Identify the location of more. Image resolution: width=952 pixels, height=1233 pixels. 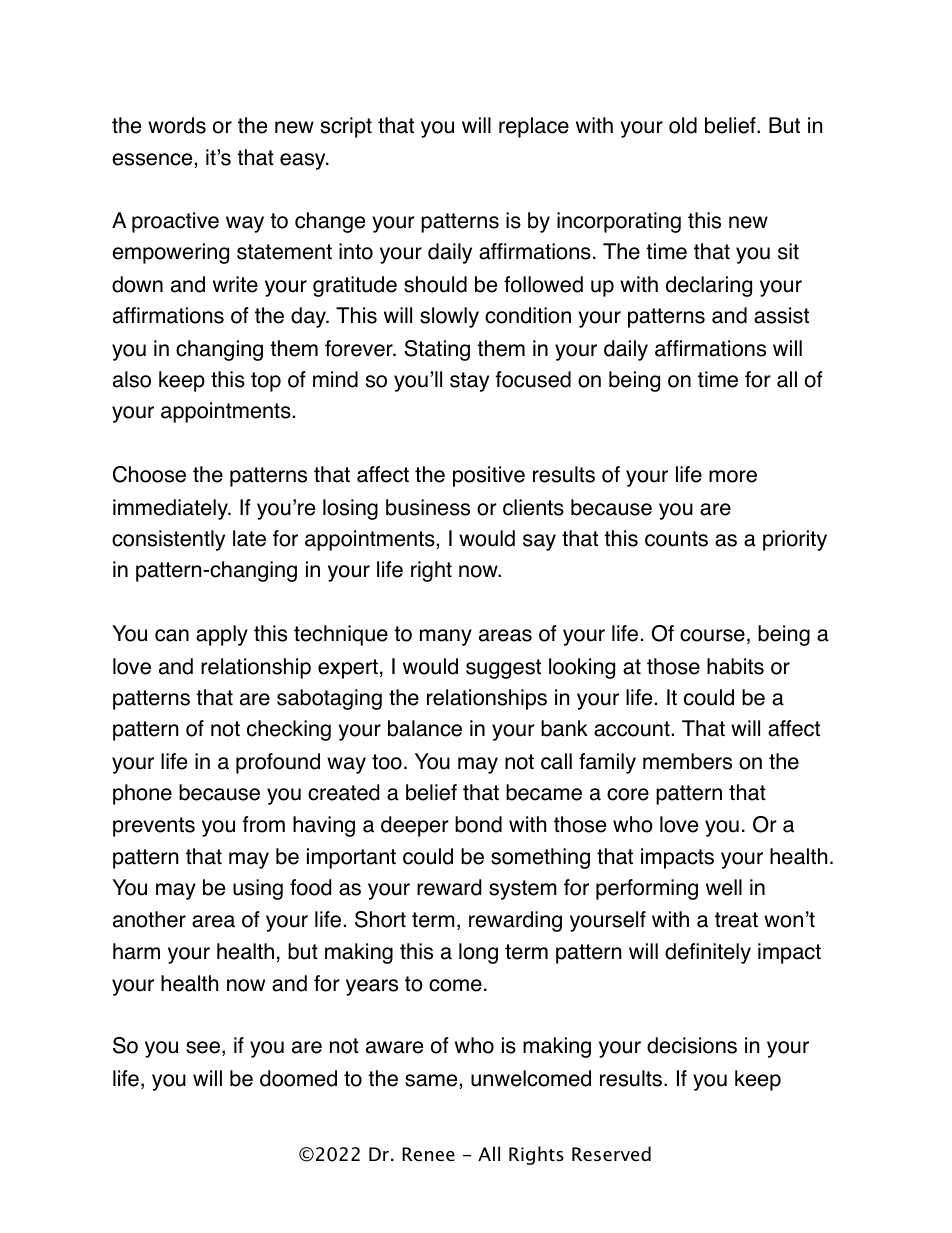
(733, 476).
